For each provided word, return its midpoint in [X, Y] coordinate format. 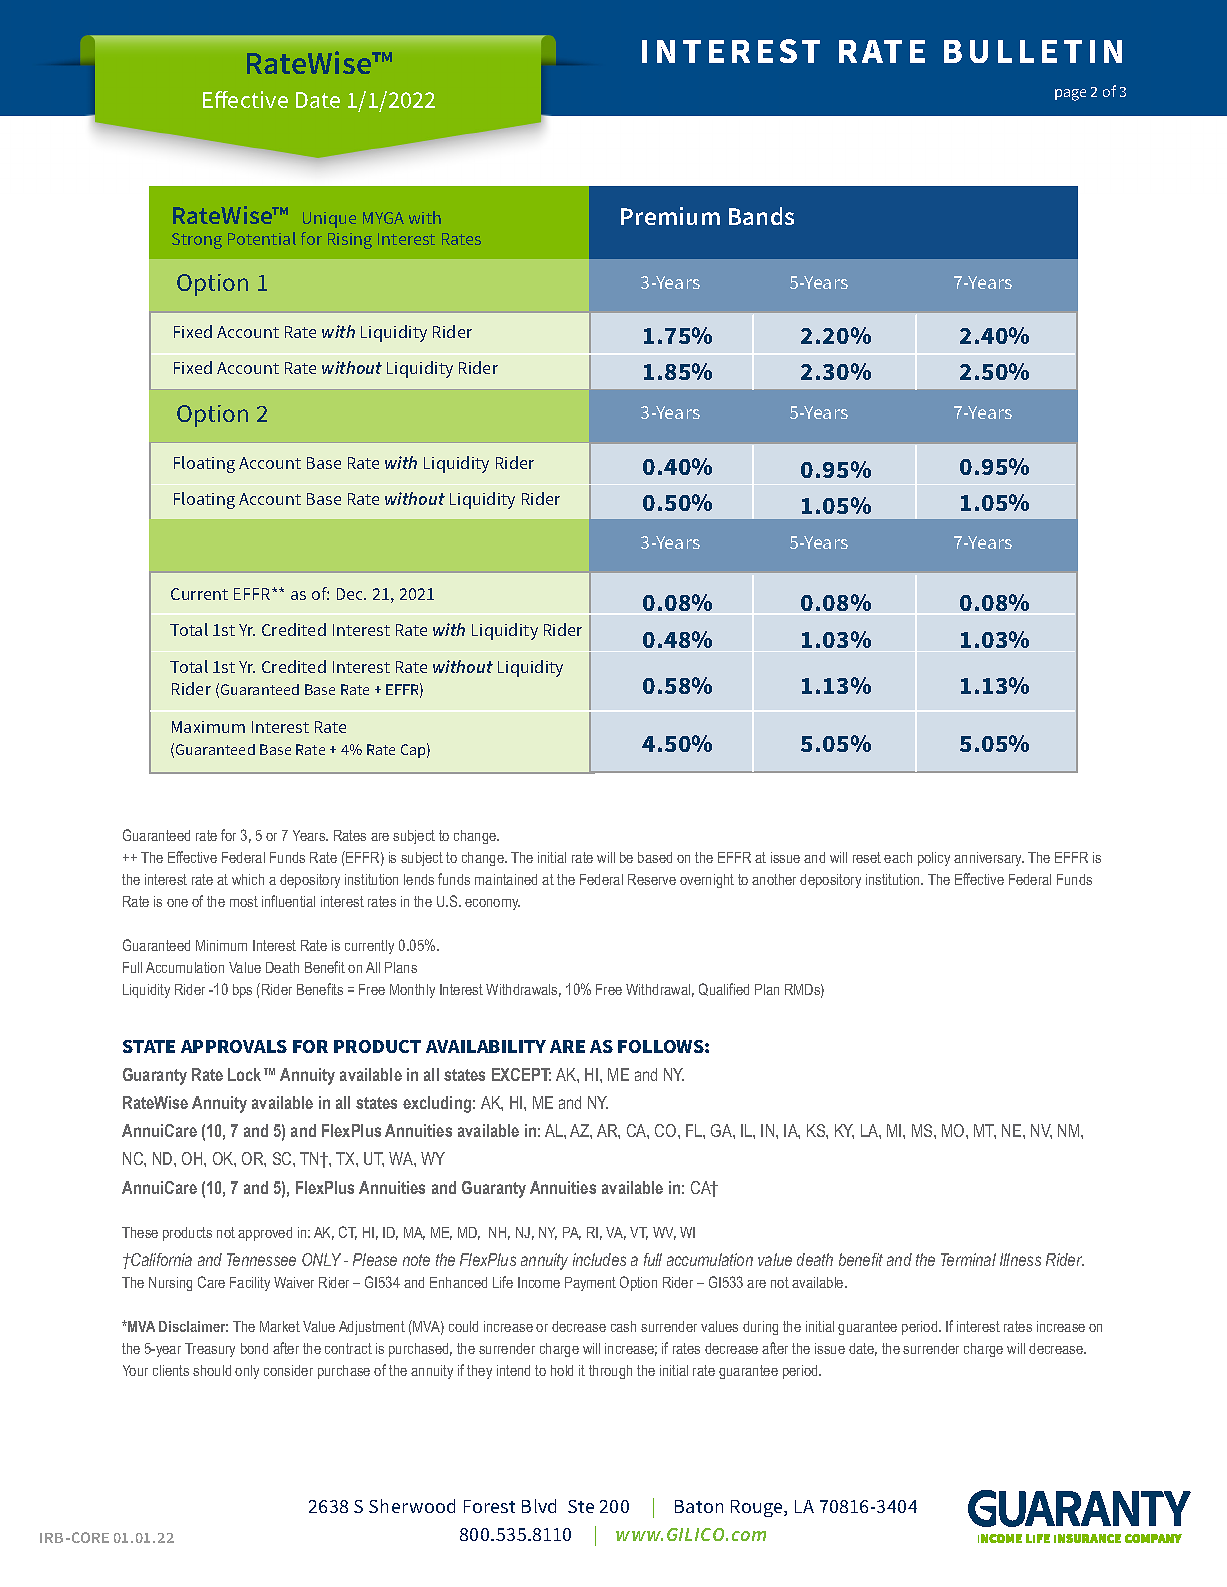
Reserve [652, 879]
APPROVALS [234, 1046]
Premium [670, 216]
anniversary [989, 859]
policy [934, 859]
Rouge [758, 1508]
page [1070, 95]
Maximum [208, 727]
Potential [262, 238]
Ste [581, 1506]
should [212, 1370]
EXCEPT [521, 1074]
